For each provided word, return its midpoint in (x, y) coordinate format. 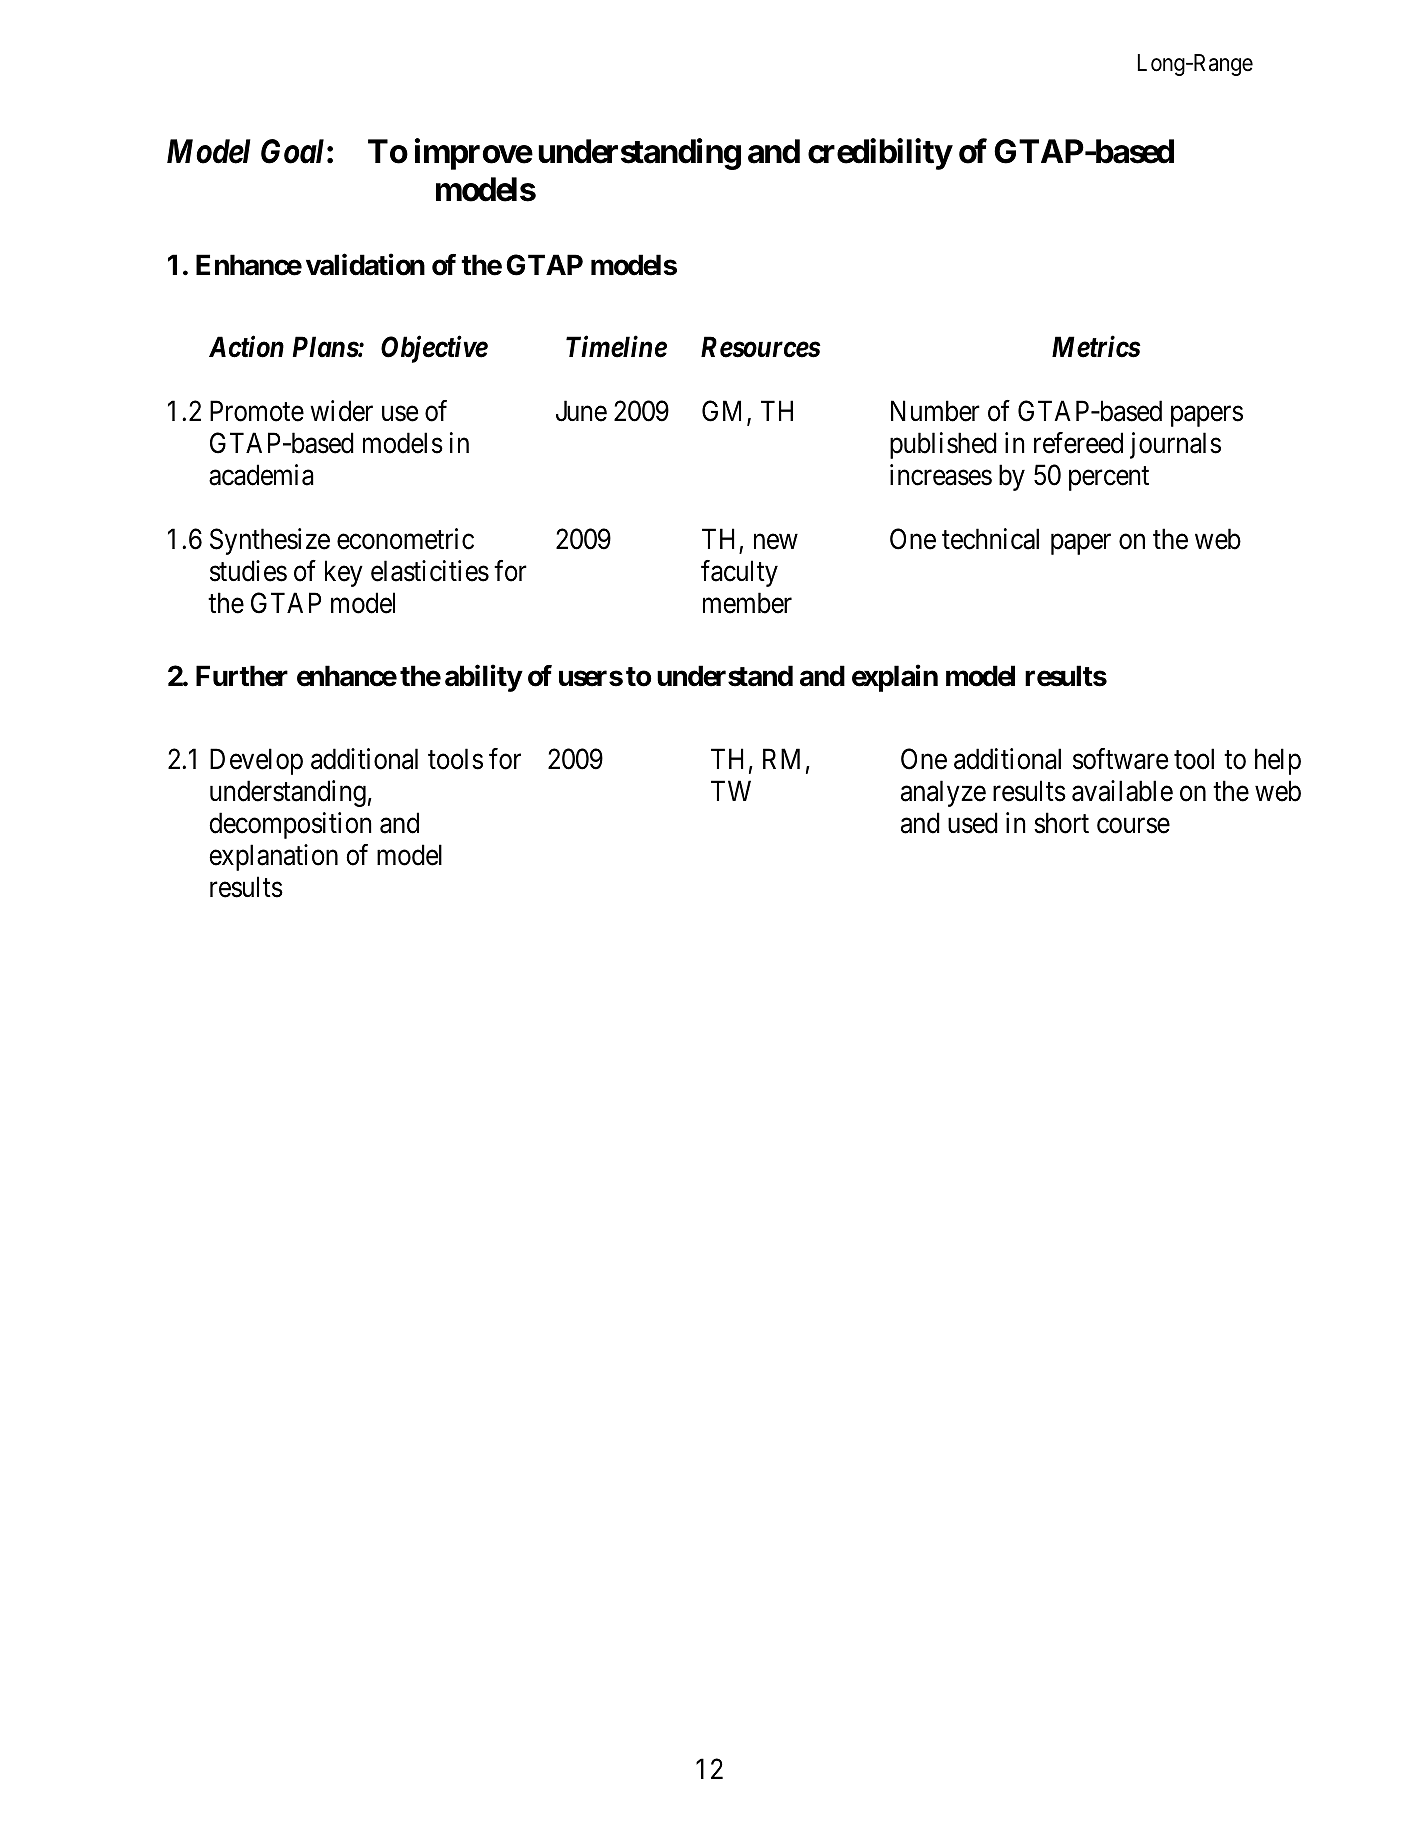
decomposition (290, 825)
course (1133, 826)
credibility (880, 154)
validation (365, 265)
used (973, 823)
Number (935, 411)
